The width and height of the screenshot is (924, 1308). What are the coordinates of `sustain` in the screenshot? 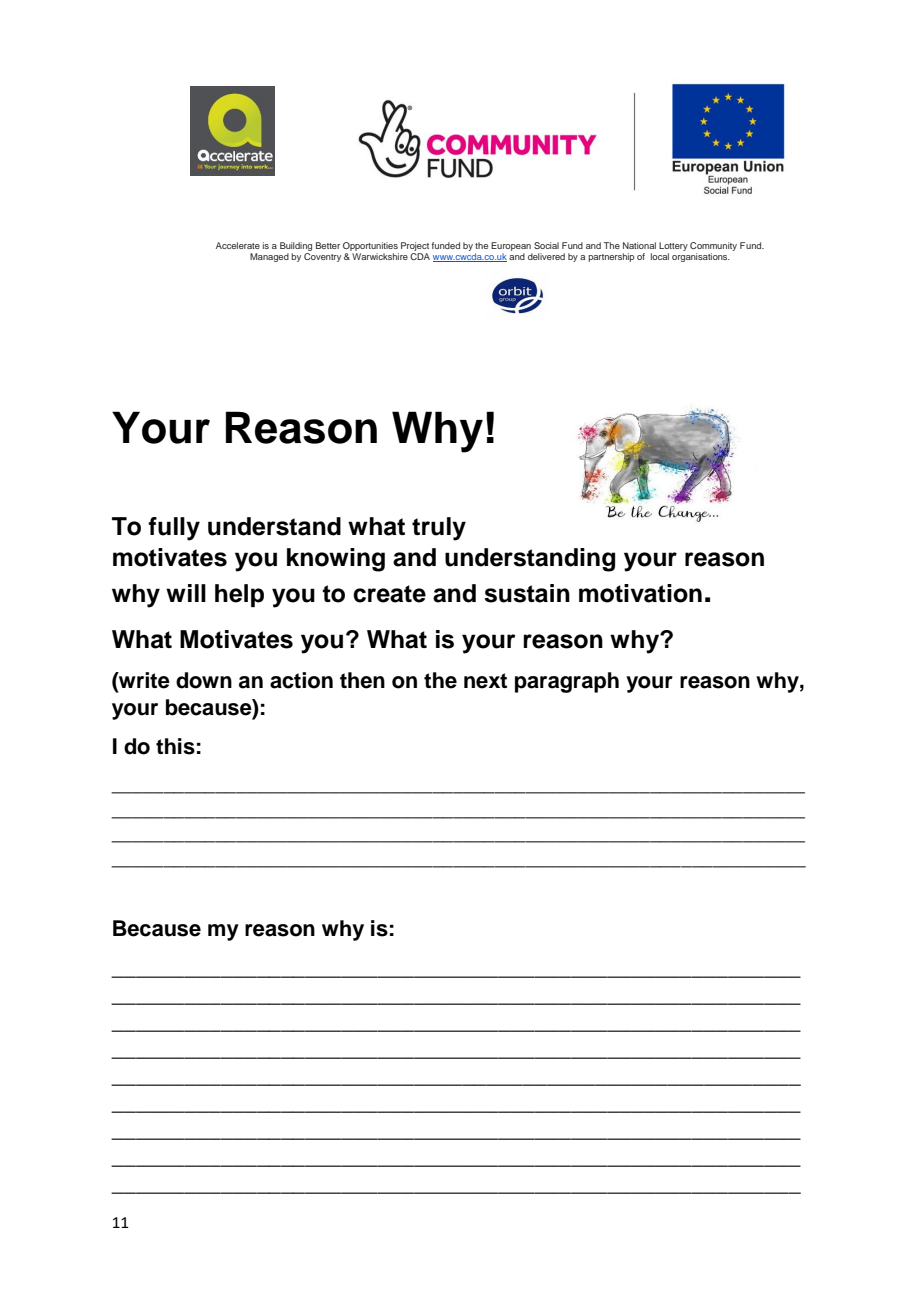 It's located at (527, 593).
